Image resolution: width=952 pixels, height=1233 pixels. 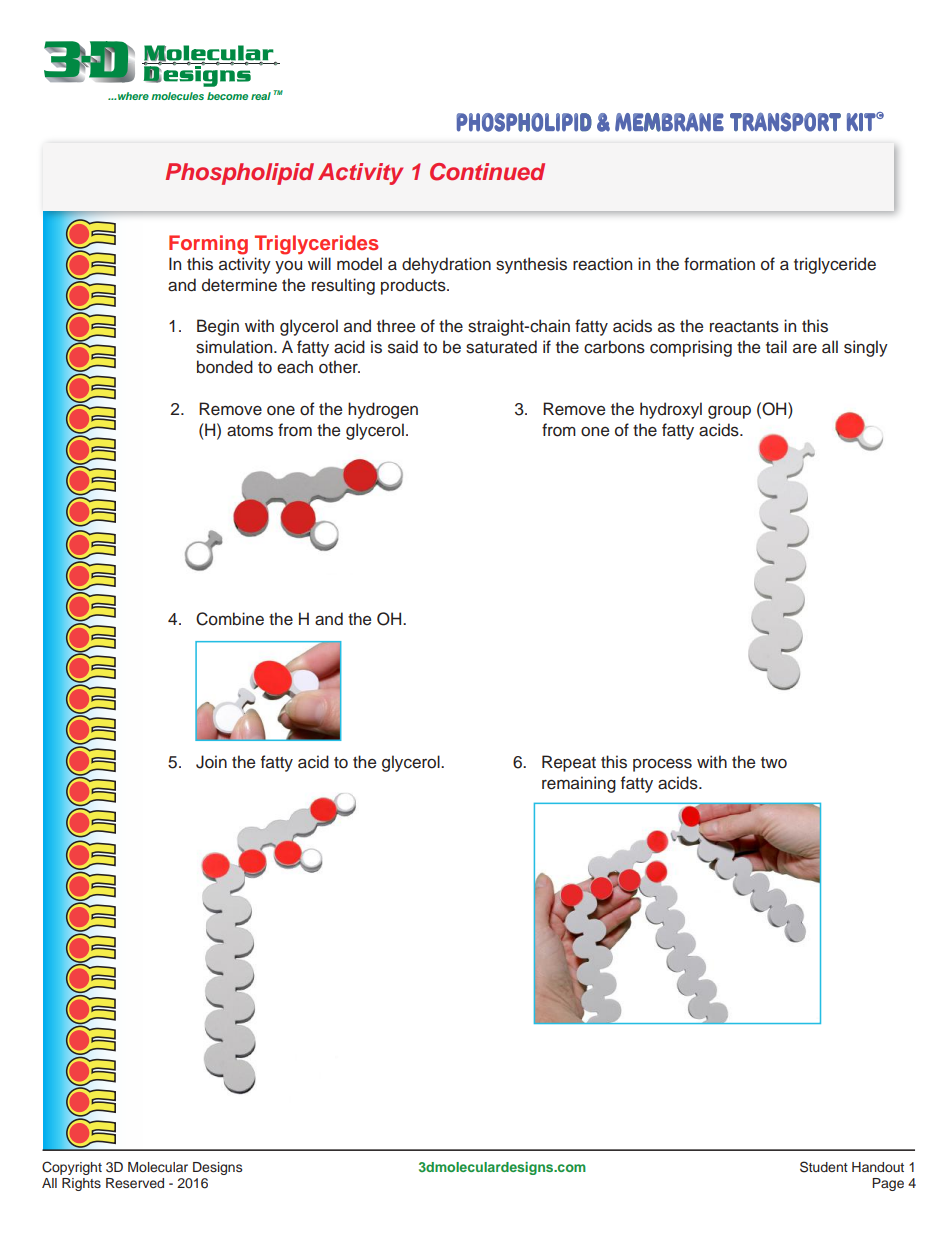 I want to click on atoms, so click(x=250, y=431).
